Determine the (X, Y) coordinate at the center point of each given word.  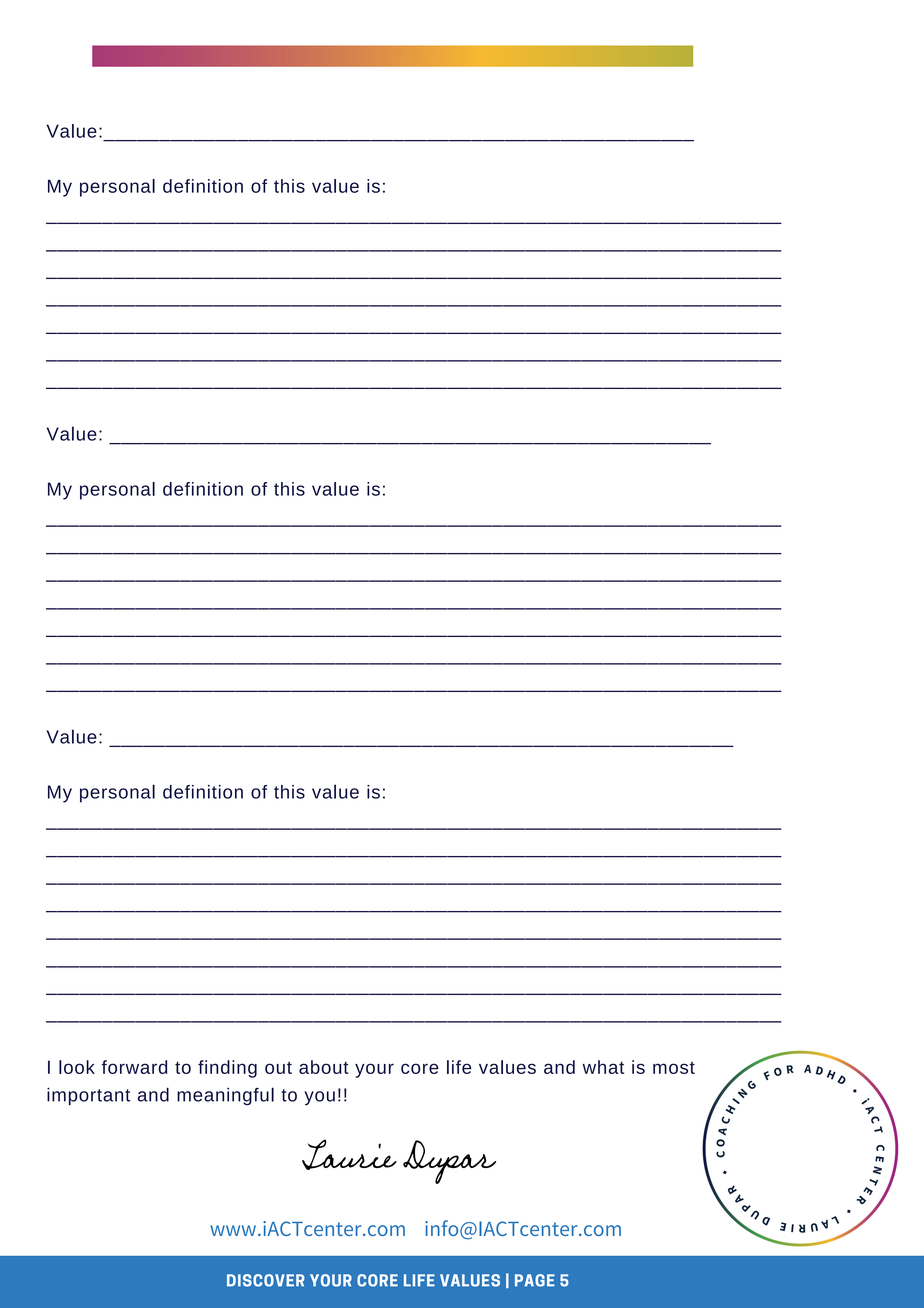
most (674, 1068)
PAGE (535, 1280)
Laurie (349, 1154)
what (603, 1067)
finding (227, 1069)
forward (134, 1067)
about (324, 1067)
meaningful (225, 1096)
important (88, 1097)
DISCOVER (266, 1280)
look (77, 1067)
